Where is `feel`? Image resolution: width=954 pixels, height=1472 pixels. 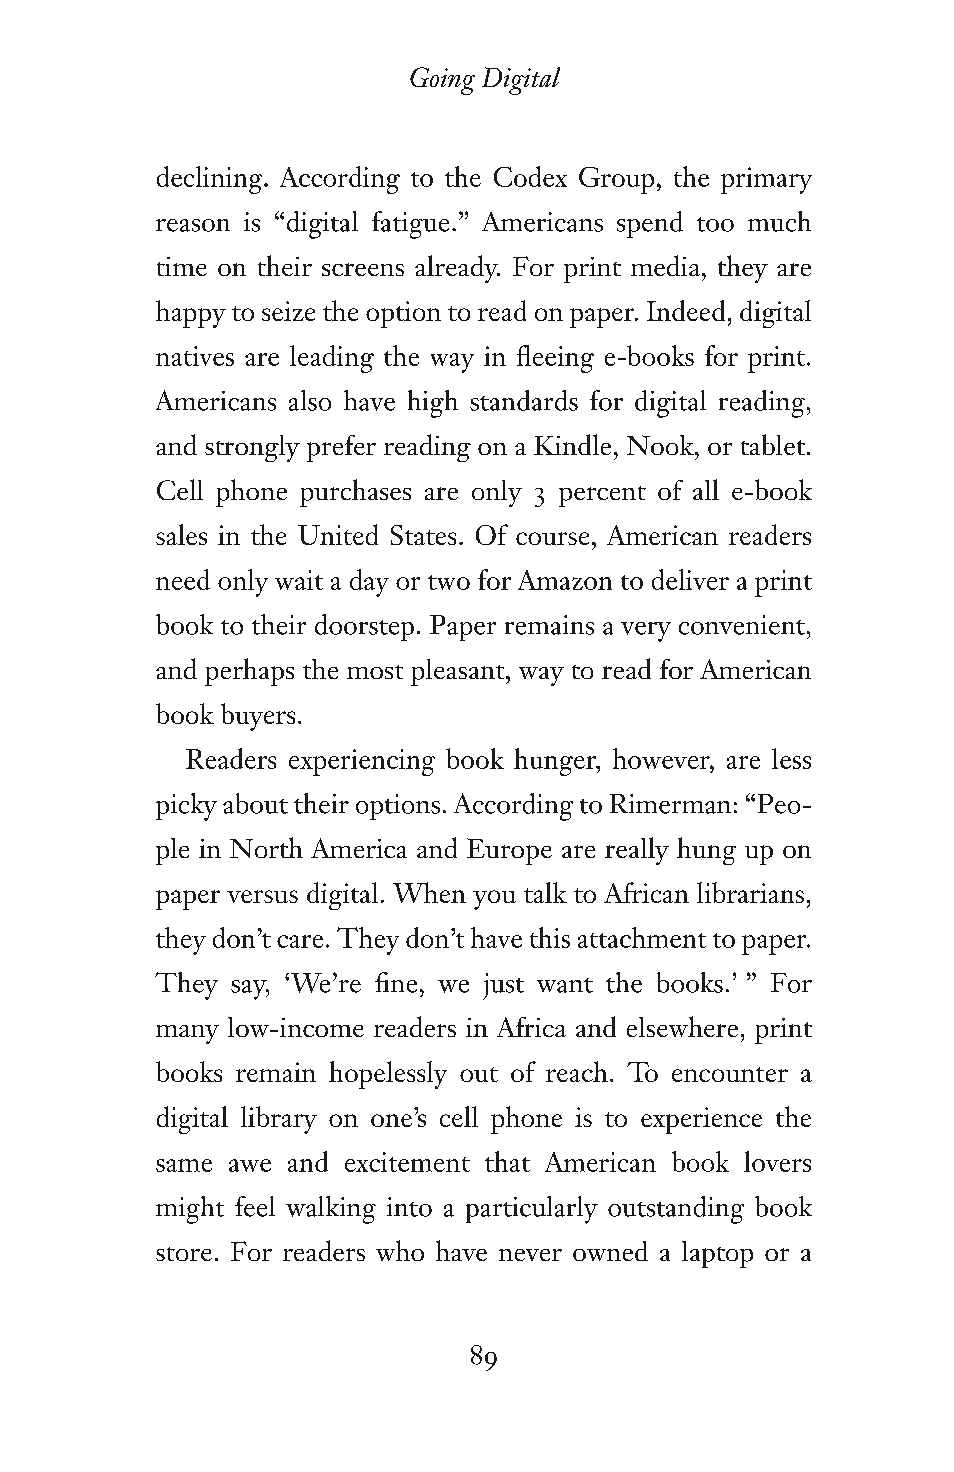
feel is located at coordinates (255, 1206).
